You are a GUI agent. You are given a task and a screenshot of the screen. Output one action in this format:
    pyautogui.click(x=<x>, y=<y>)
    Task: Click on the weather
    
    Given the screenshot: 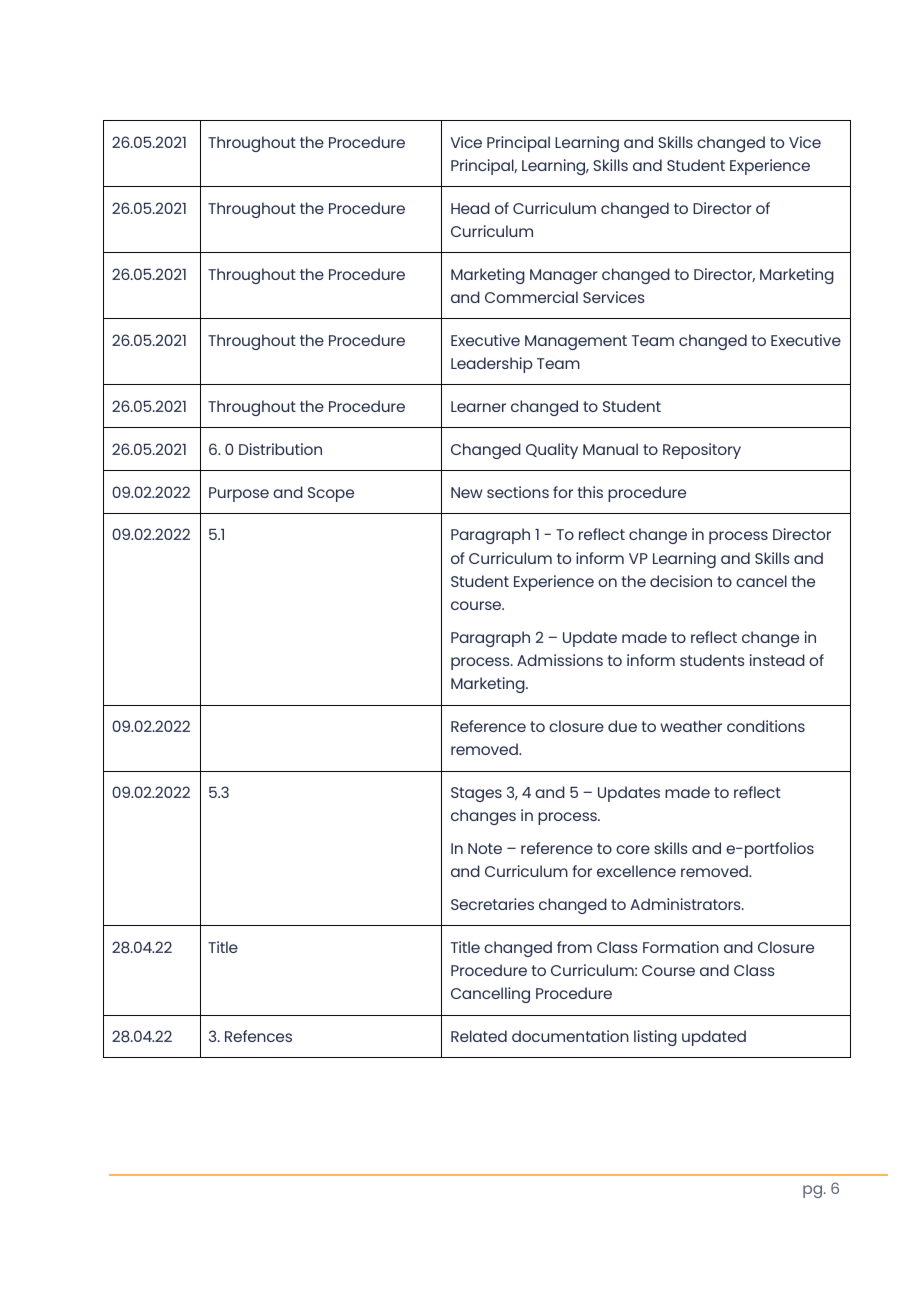 What is the action you would take?
    pyautogui.click(x=691, y=726)
